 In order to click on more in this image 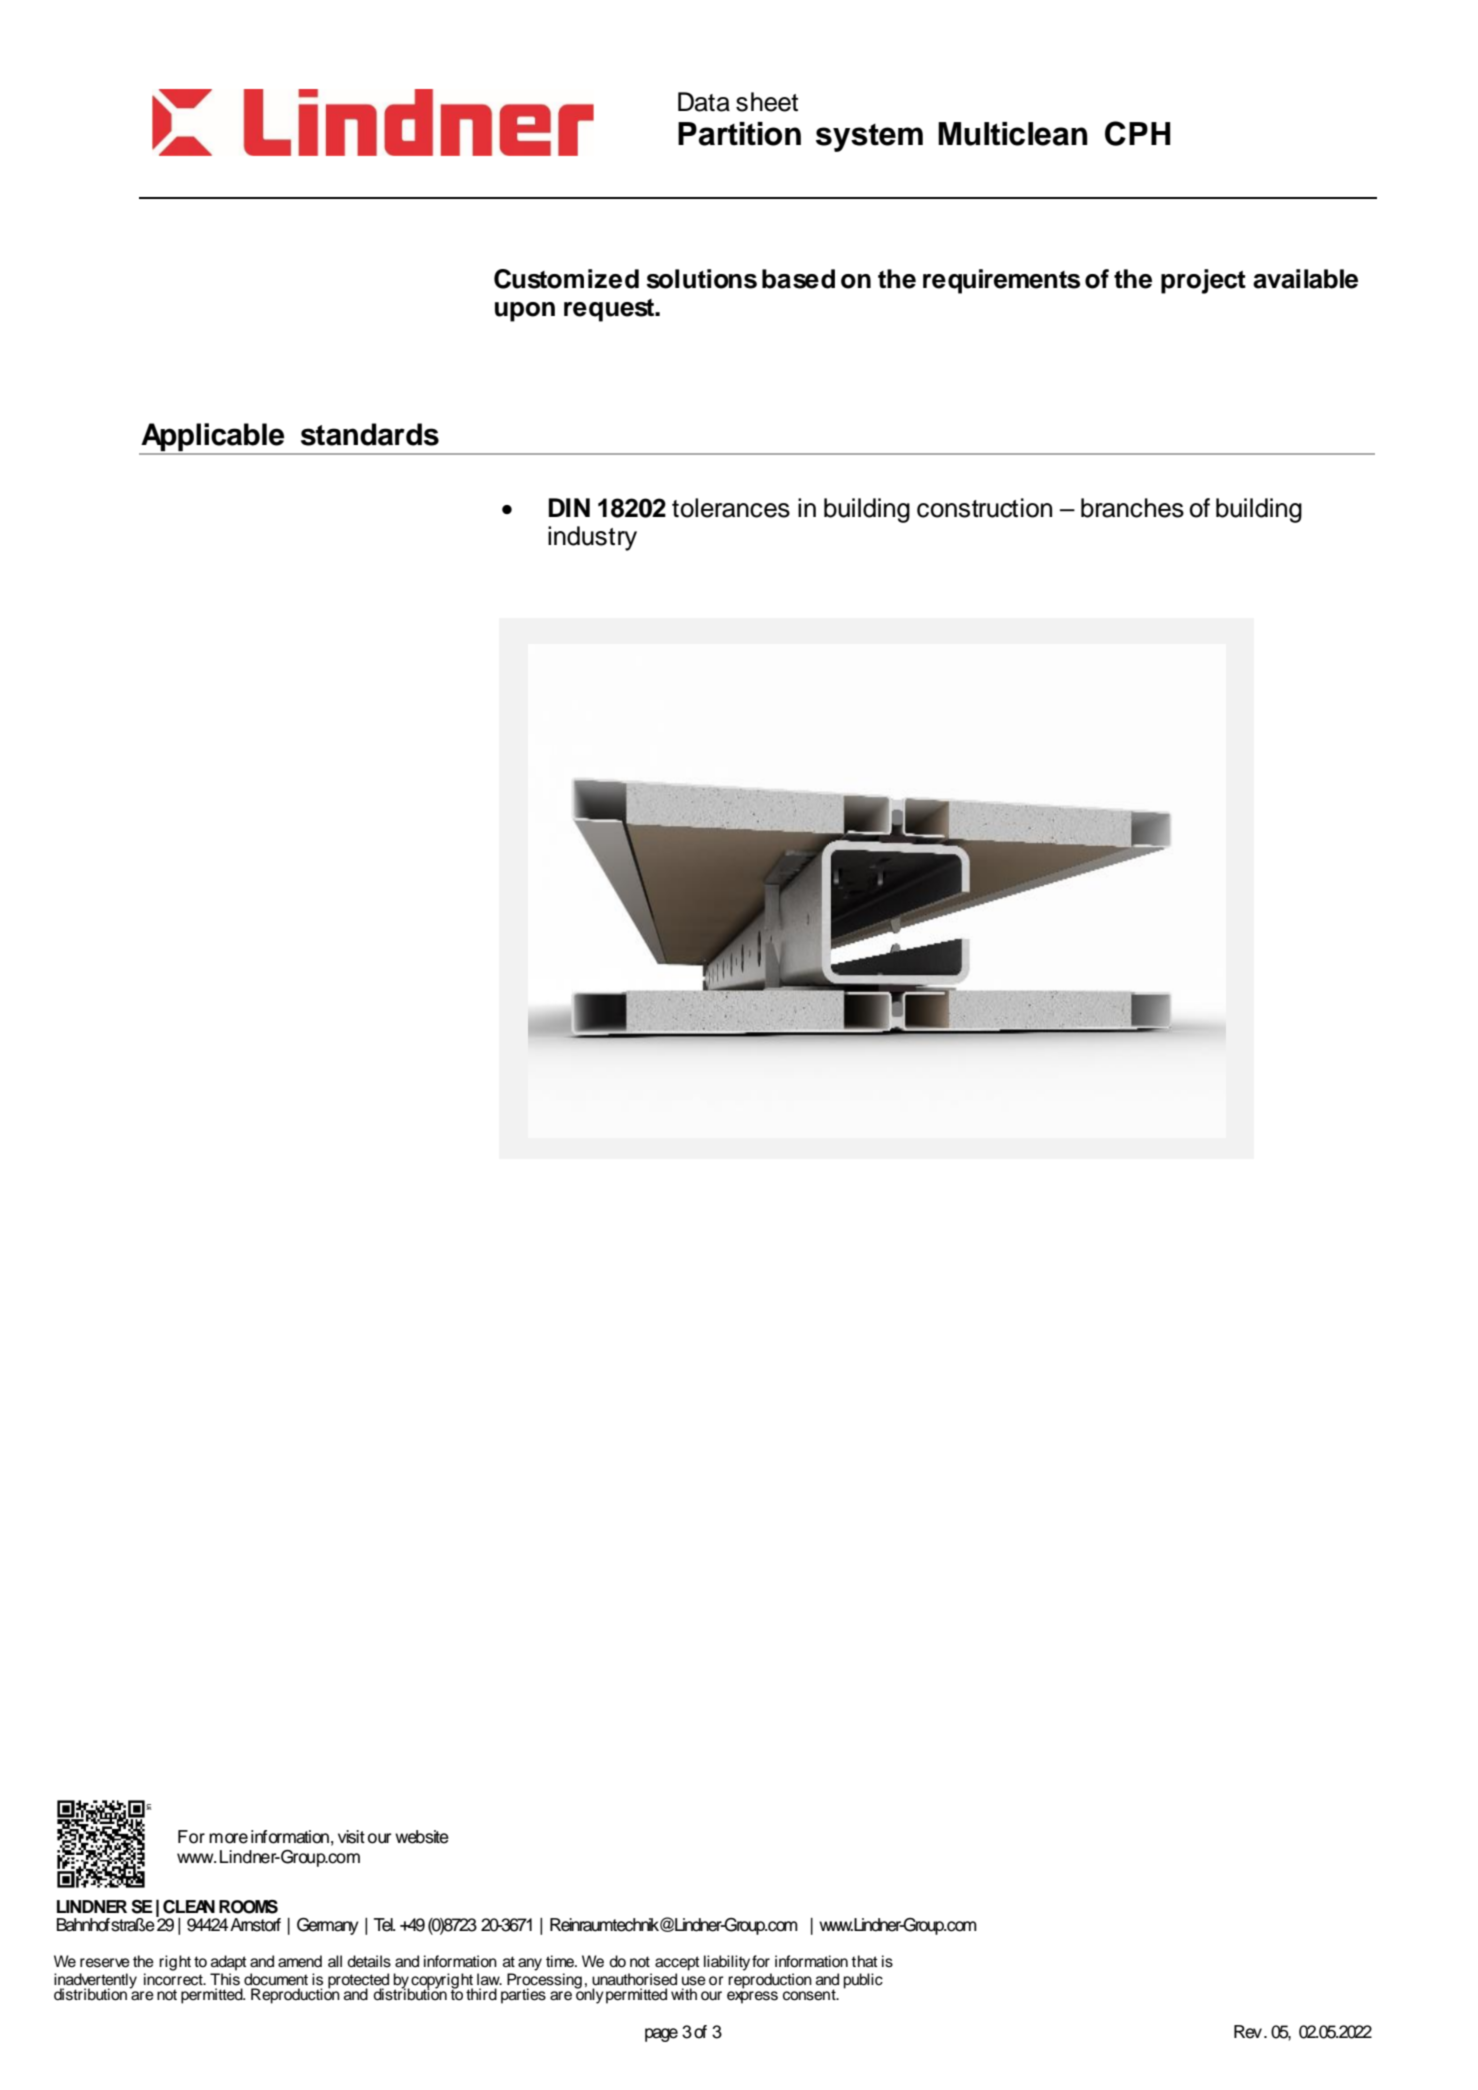, I will do `click(228, 1838)`.
